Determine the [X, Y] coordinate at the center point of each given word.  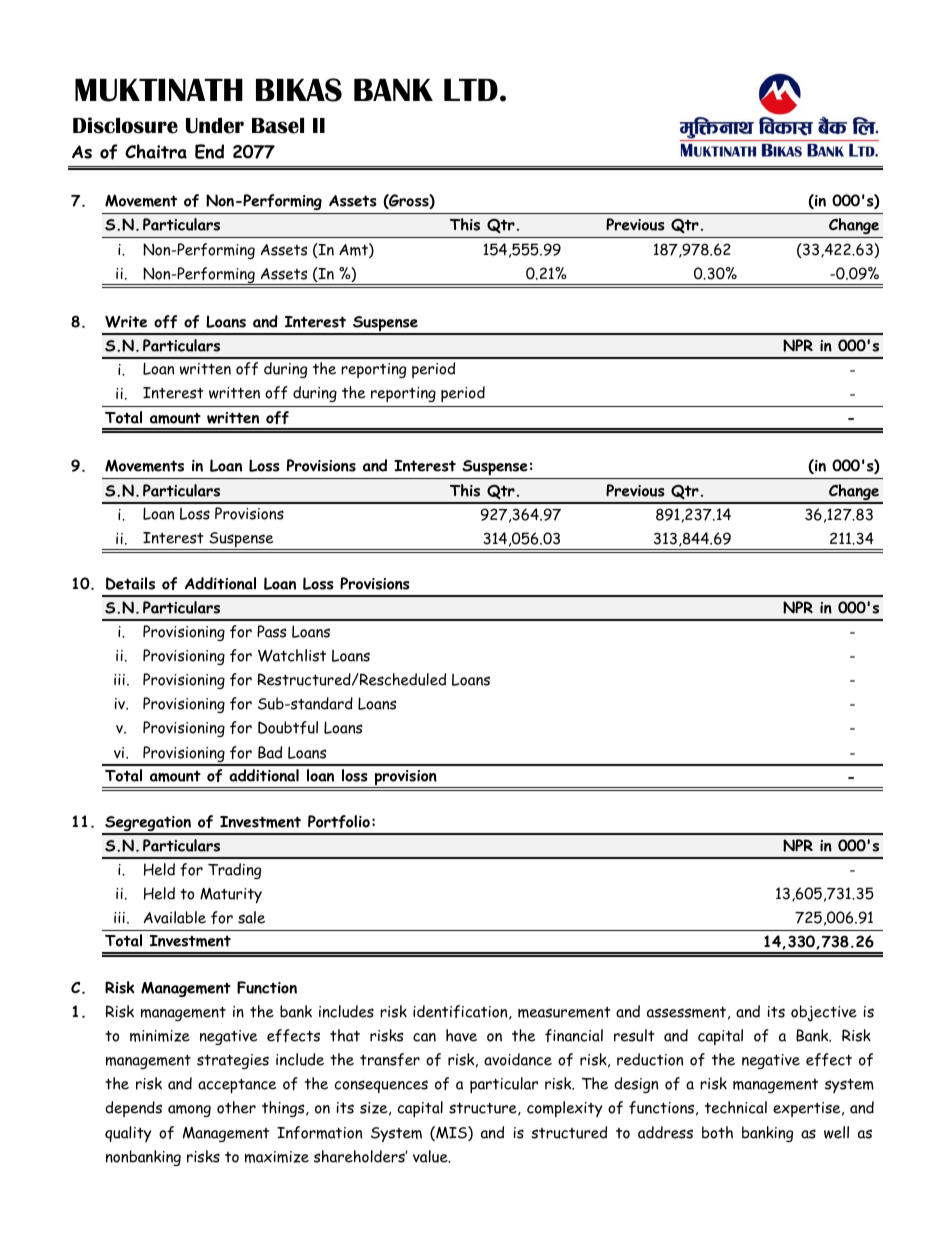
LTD [471, 90]
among [189, 1111]
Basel [278, 125]
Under [215, 125]
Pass [271, 631]
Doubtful [288, 727]
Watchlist [292, 655]
